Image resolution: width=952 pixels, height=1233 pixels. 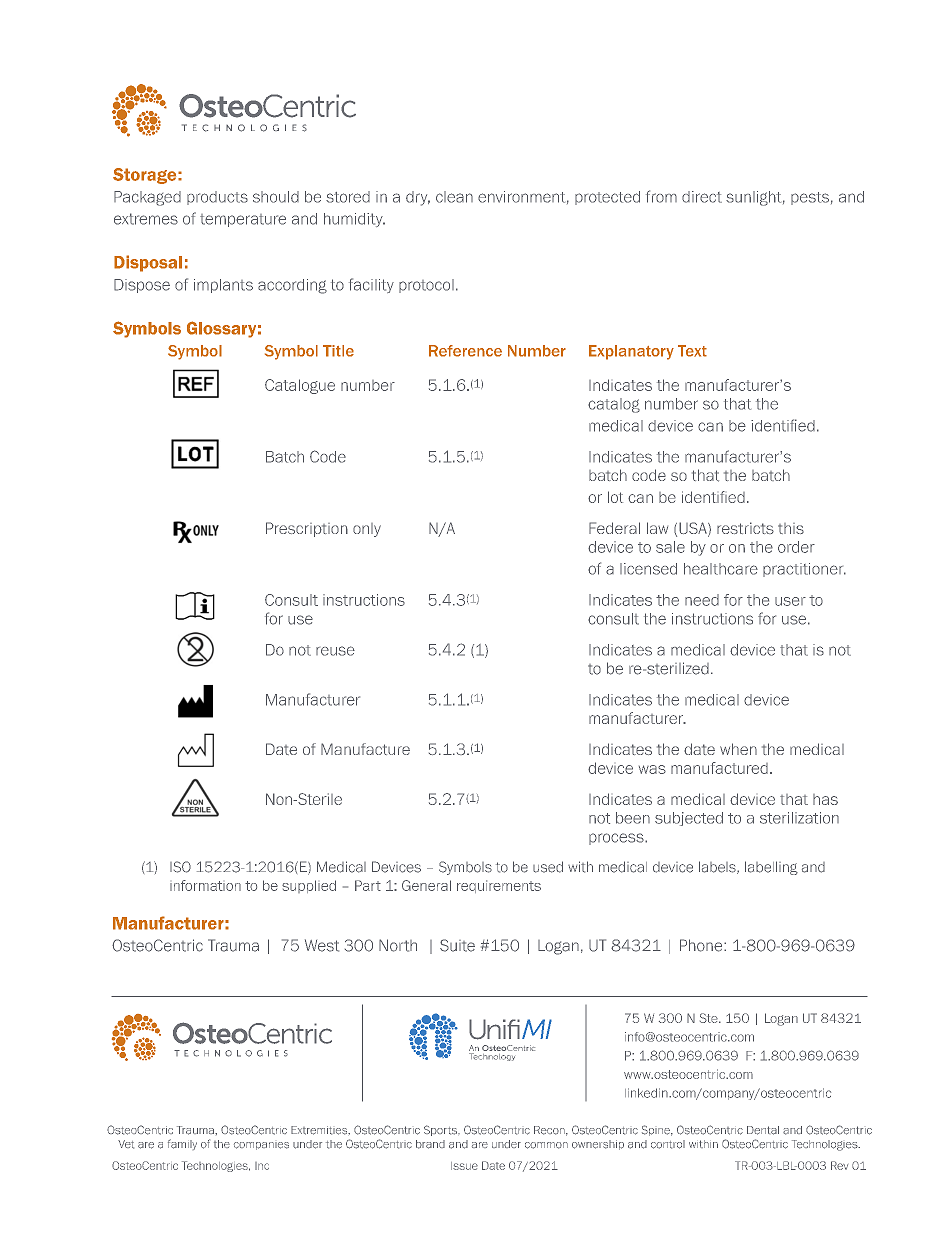 What do you see at coordinates (307, 529) in the page?
I see `Prescription` at bounding box center [307, 529].
